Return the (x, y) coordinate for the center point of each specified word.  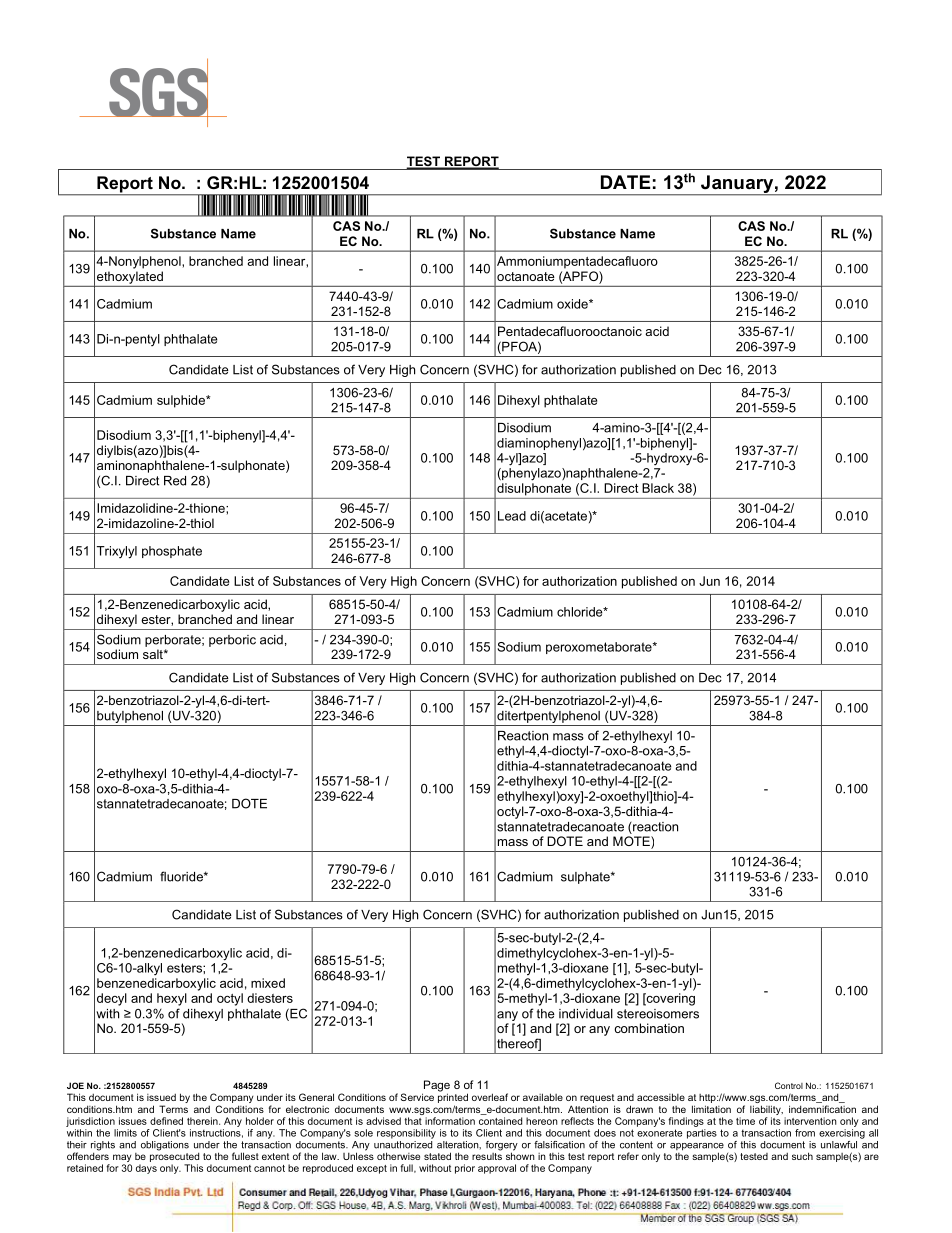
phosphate (172, 552)
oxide (573, 304)
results (487, 1155)
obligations (165, 1146)
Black (658, 488)
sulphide (182, 401)
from (805, 1133)
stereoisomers (658, 1014)
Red (175, 481)
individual (586, 1014)
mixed (268, 983)
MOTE (632, 842)
